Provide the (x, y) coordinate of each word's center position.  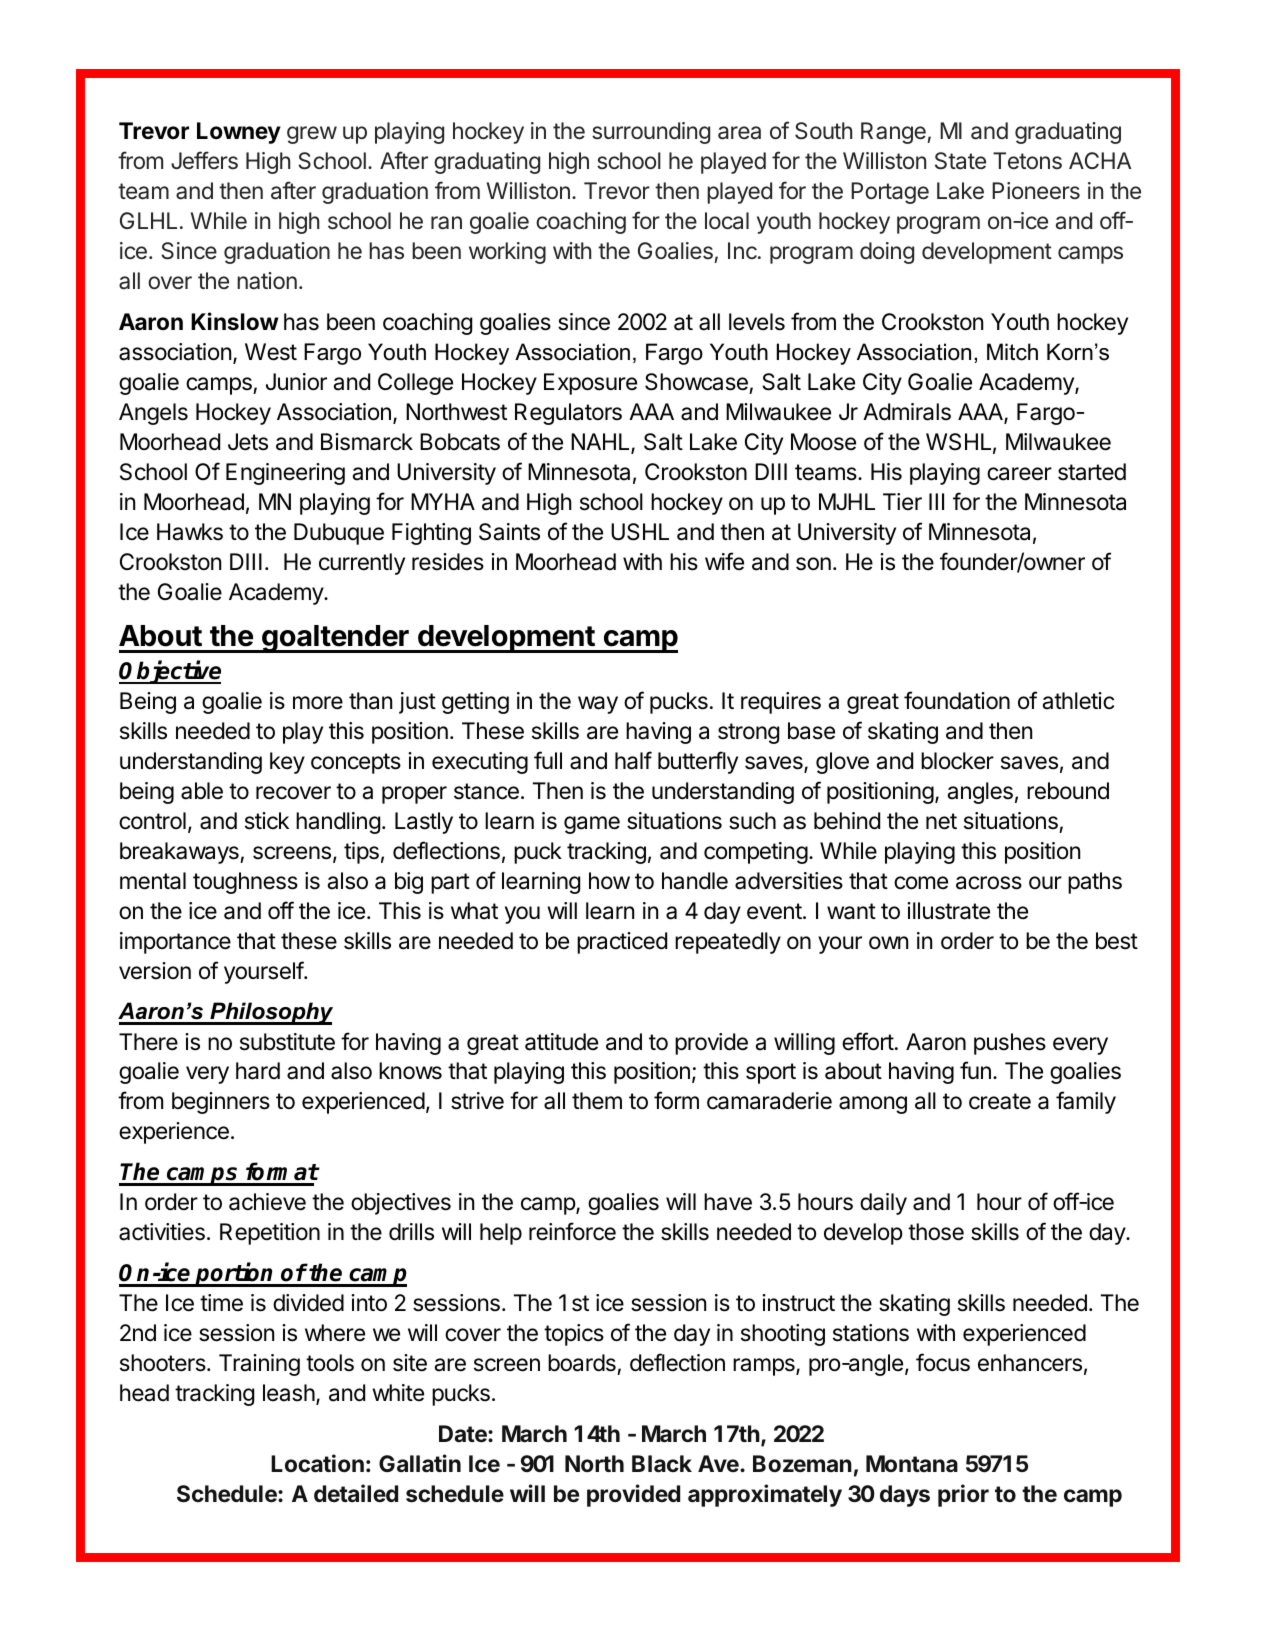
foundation (957, 700)
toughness (245, 883)
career (1019, 474)
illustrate (948, 911)
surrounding (651, 133)
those (936, 1232)
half (633, 760)
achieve (267, 1202)
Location (317, 1463)
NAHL (601, 443)
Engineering (285, 474)
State (960, 161)
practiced (622, 943)
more (318, 703)
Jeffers (204, 160)
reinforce (572, 1231)
